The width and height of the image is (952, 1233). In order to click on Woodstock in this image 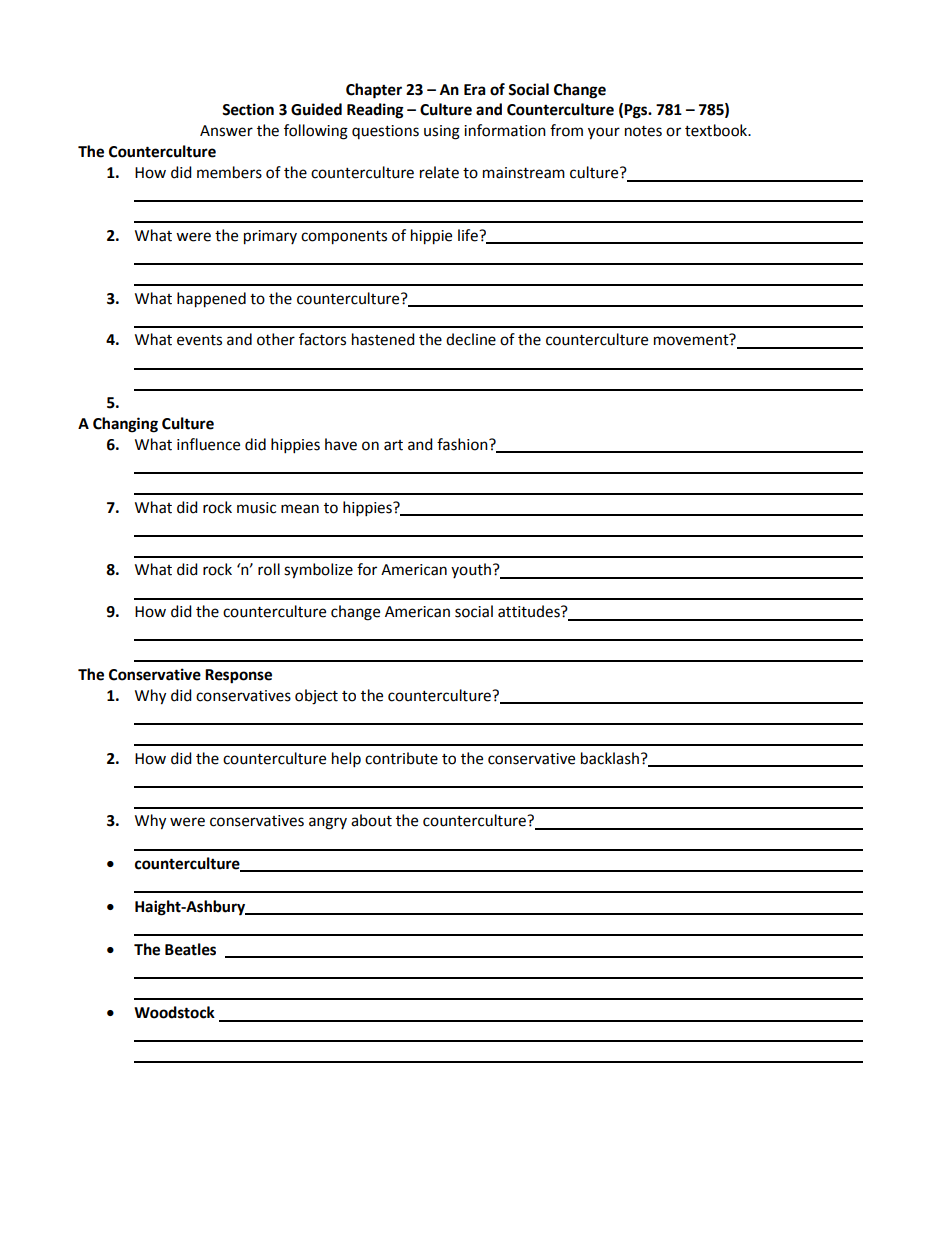, I will do `click(174, 1012)`.
